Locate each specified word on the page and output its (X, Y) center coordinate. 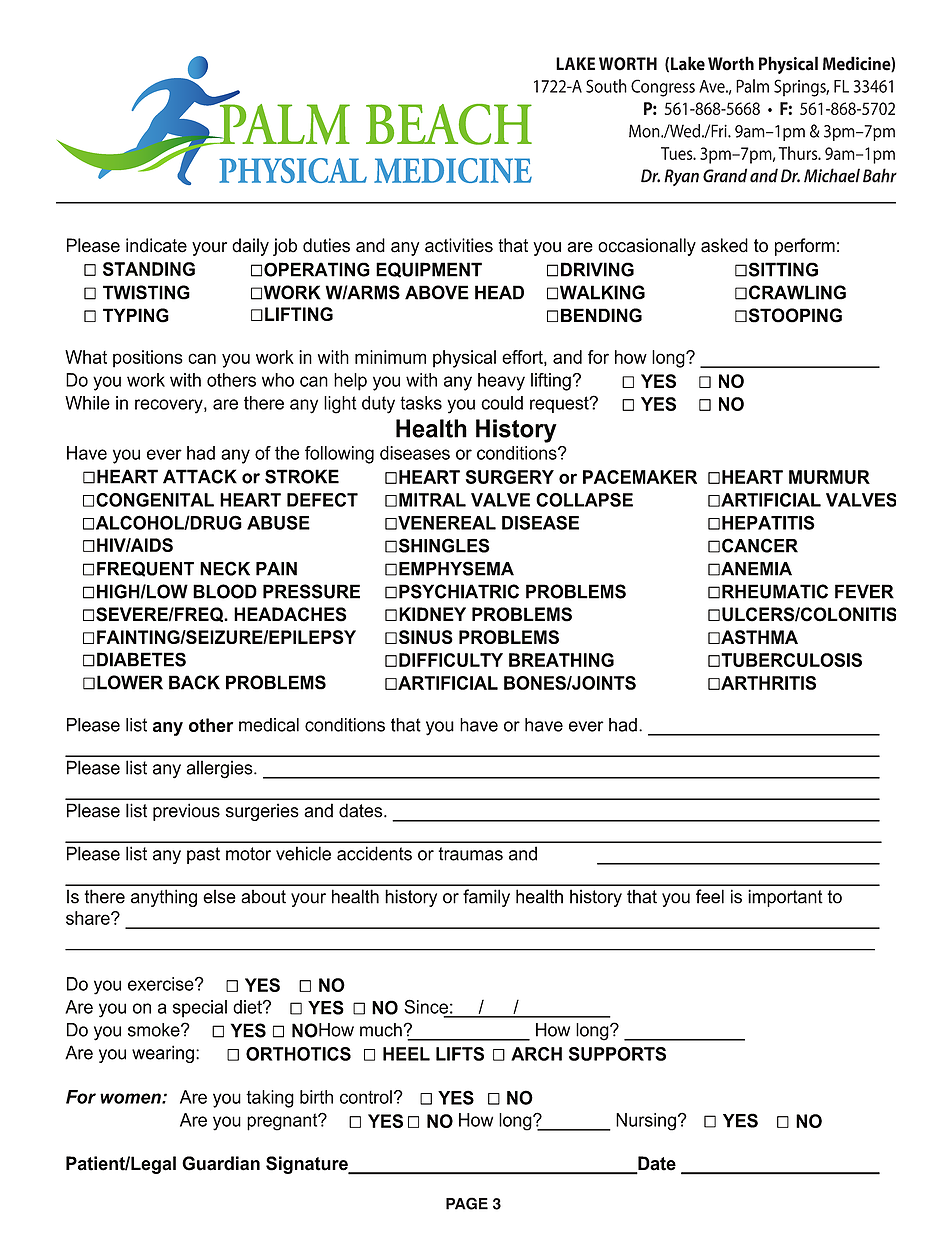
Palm (752, 86)
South (606, 86)
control (366, 1097)
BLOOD (225, 591)
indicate (156, 245)
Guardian (221, 1163)
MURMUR (829, 477)
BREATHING (561, 660)
